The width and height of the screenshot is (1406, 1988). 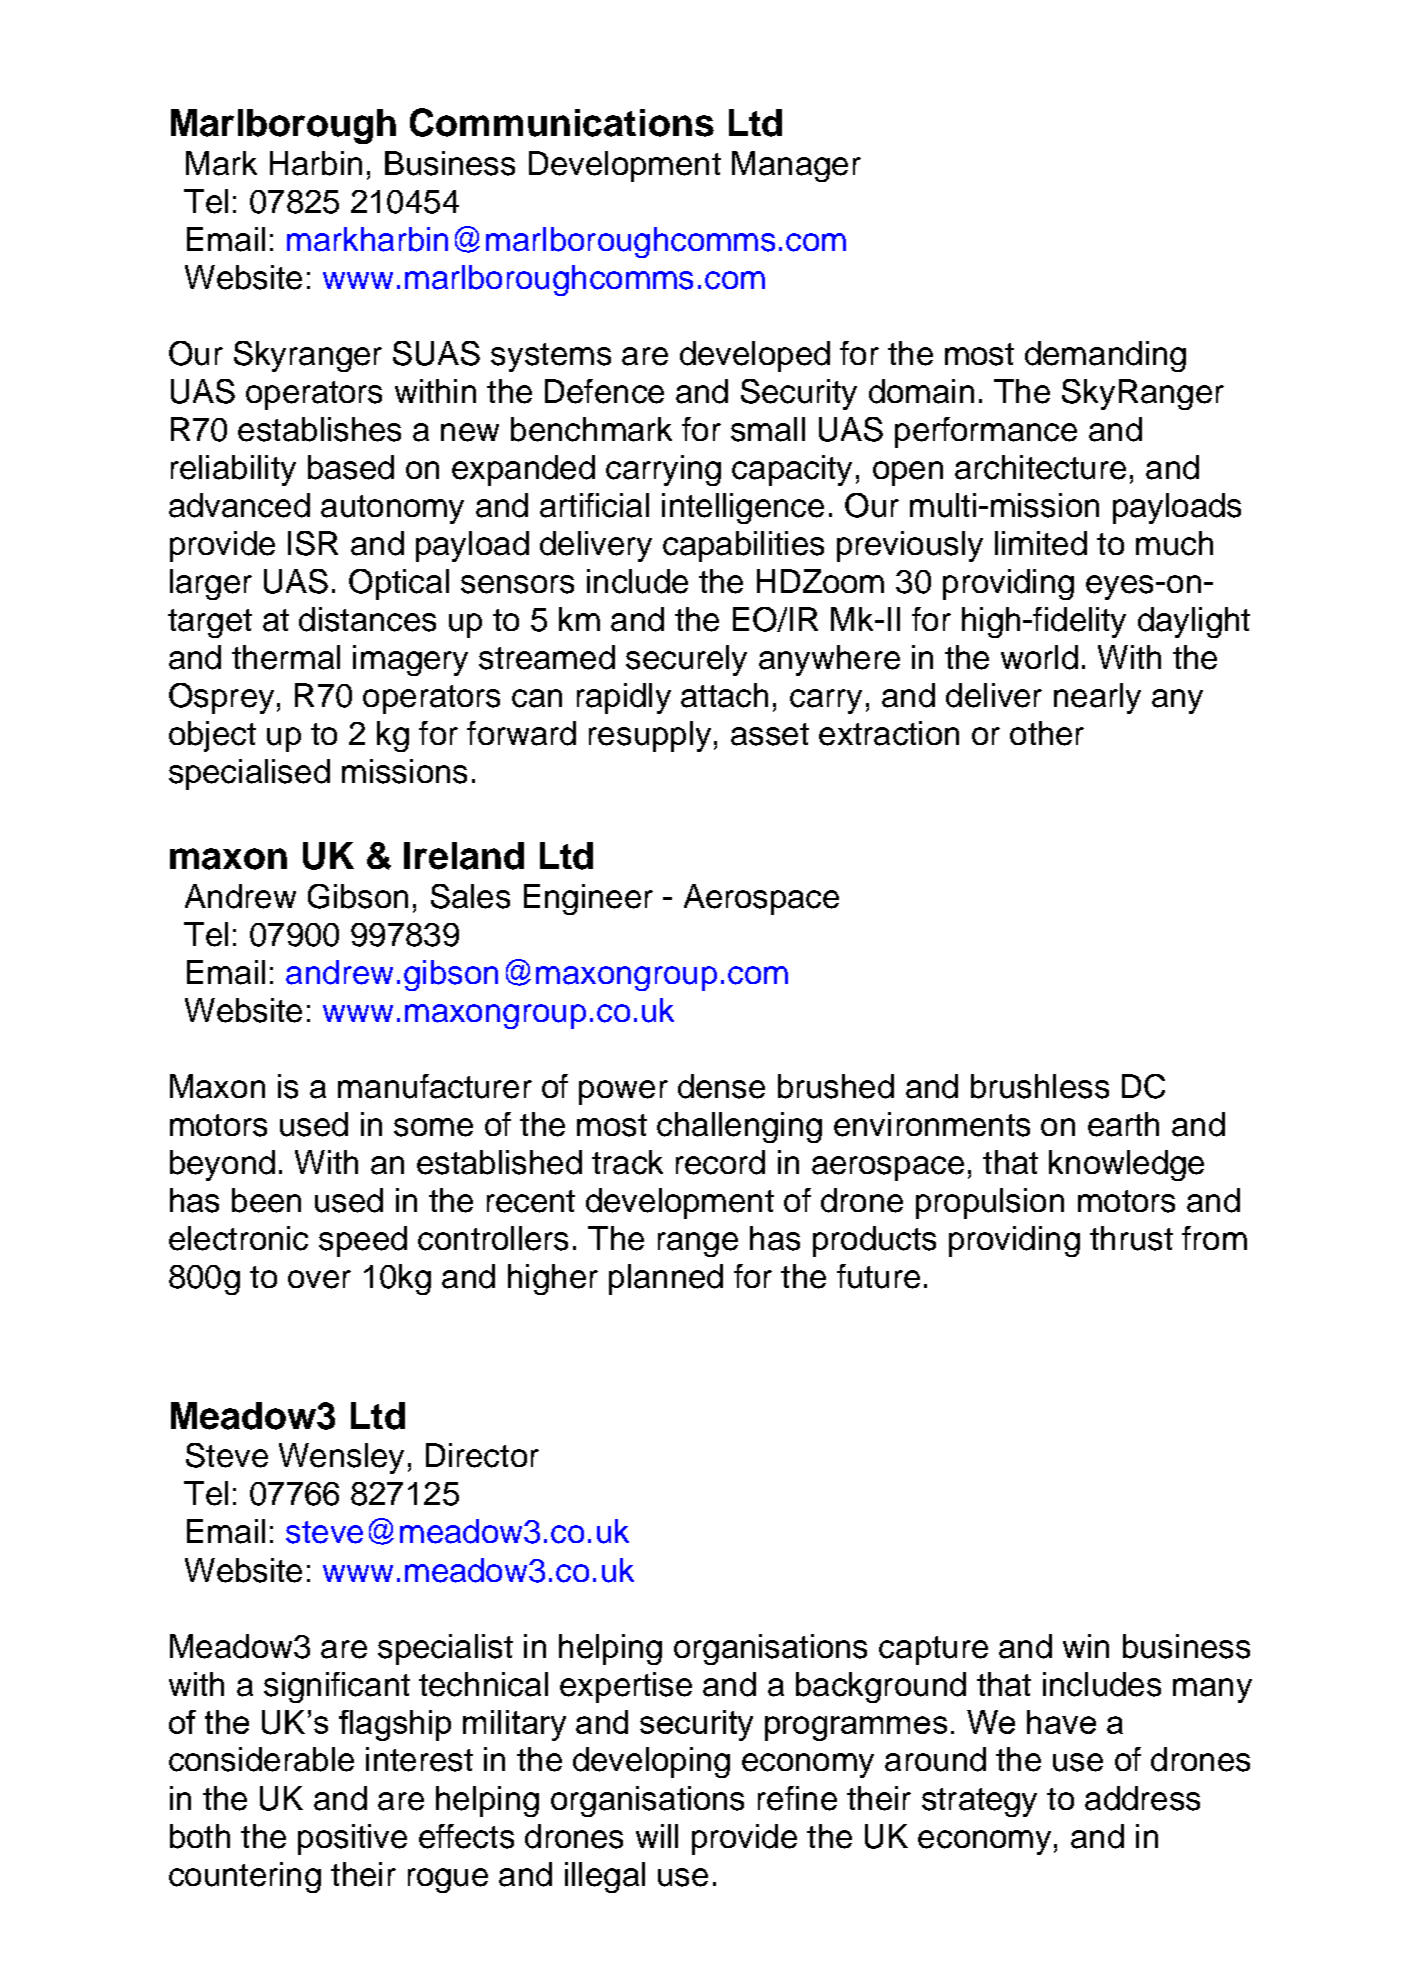 I want to click on positive, so click(x=352, y=1839).
